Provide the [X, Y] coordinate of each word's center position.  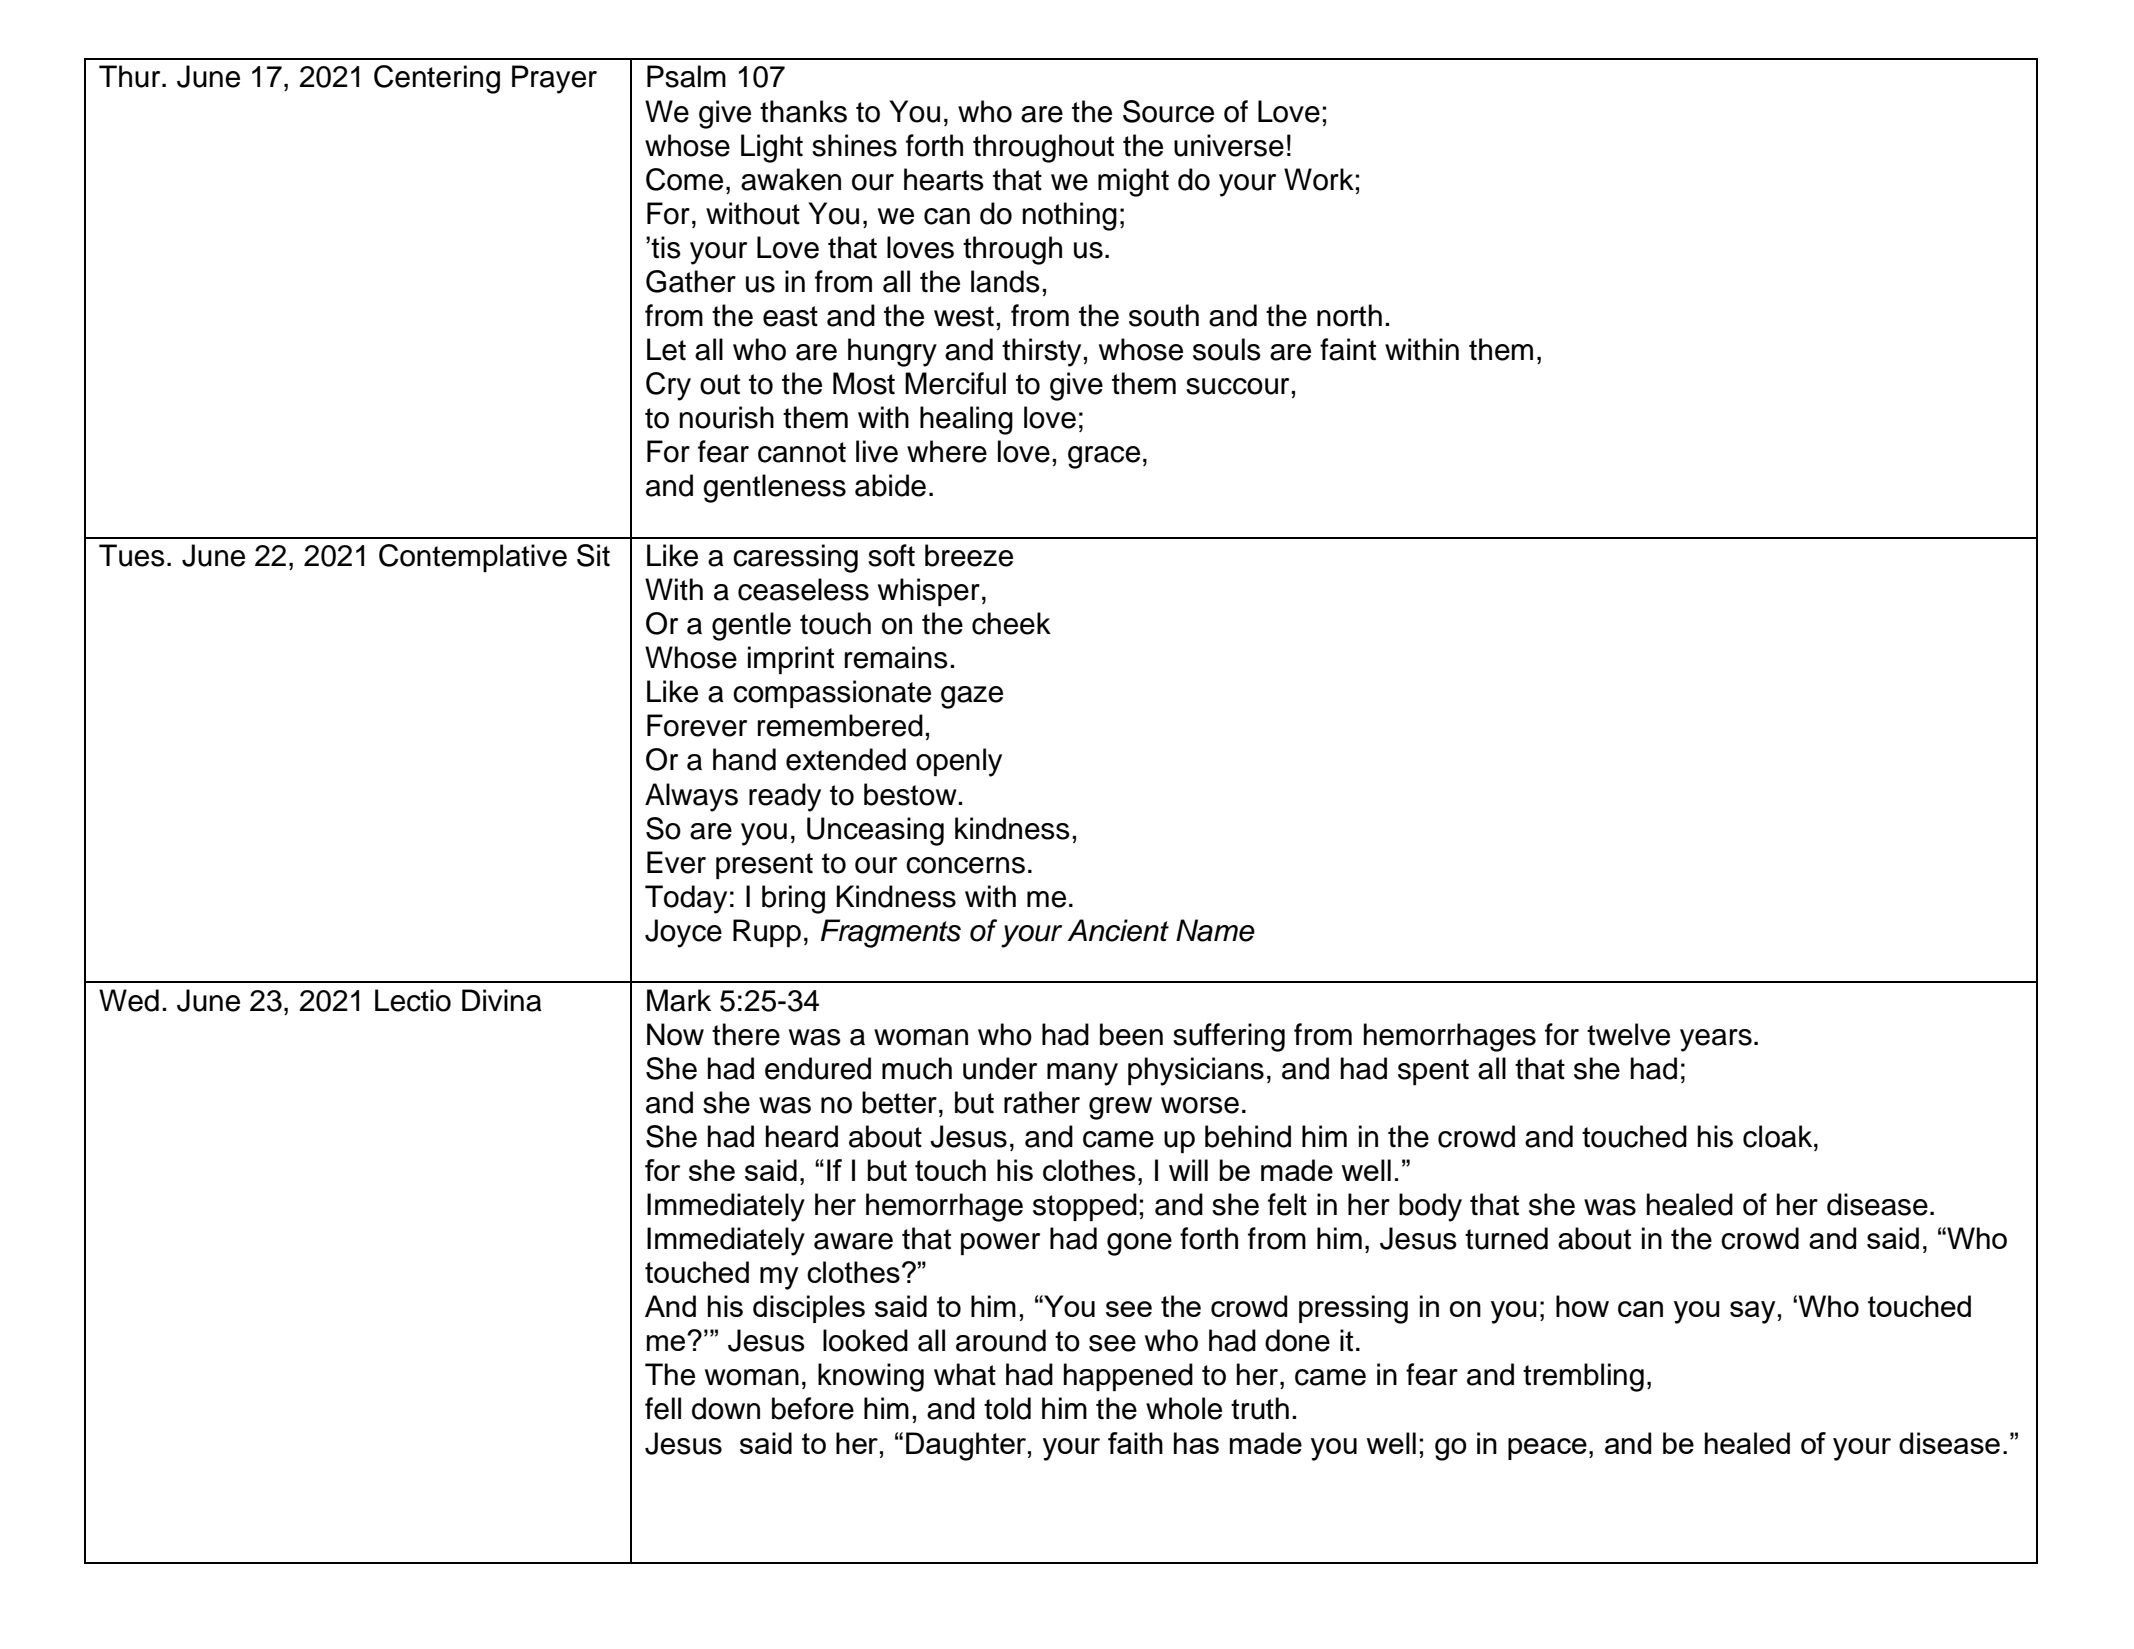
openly [959, 762]
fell [663, 1408]
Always [691, 797]
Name [1215, 930]
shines [854, 145]
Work [1319, 179]
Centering [437, 79]
